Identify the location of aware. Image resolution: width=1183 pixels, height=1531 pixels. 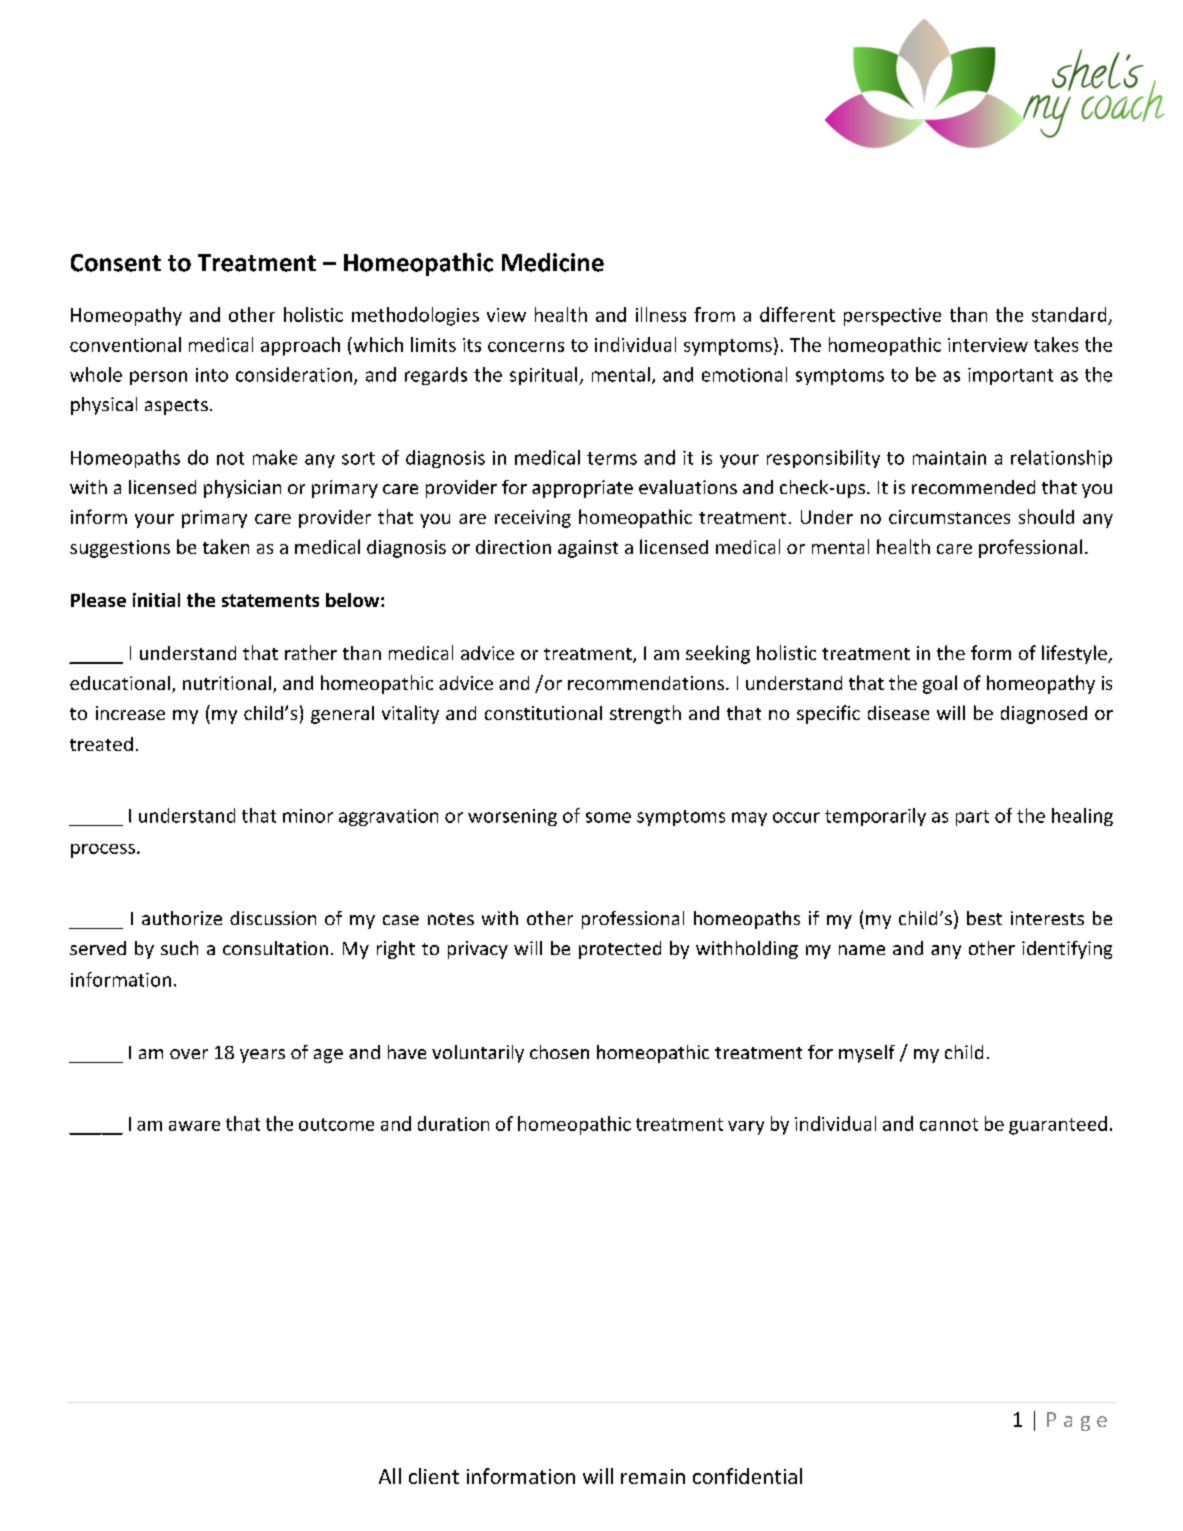
(194, 1126).
